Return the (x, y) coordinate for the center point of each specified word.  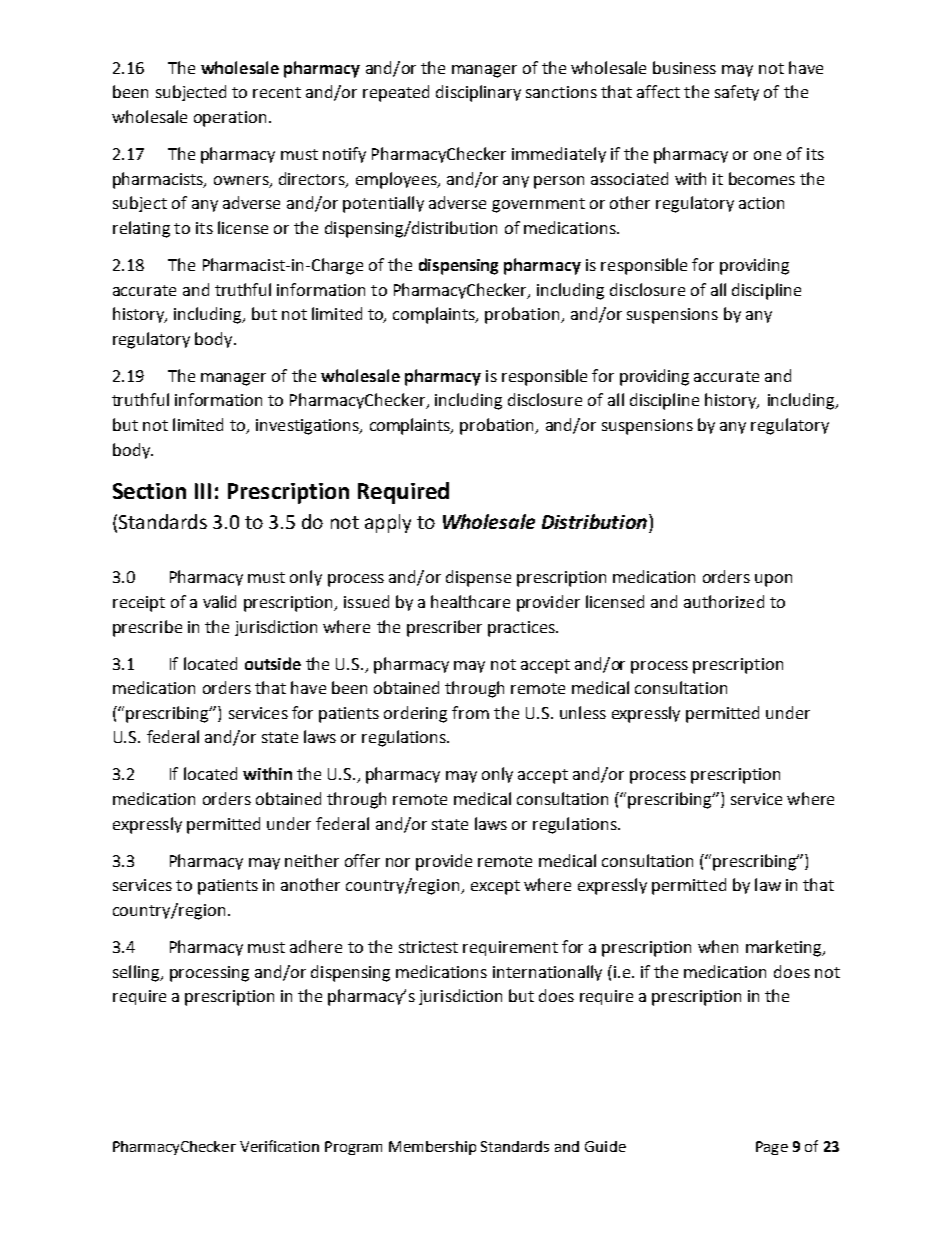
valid (219, 601)
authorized (724, 601)
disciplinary (478, 93)
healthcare (470, 601)
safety (737, 93)
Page (772, 1148)
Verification (279, 1146)
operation (230, 119)
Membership (432, 1148)
